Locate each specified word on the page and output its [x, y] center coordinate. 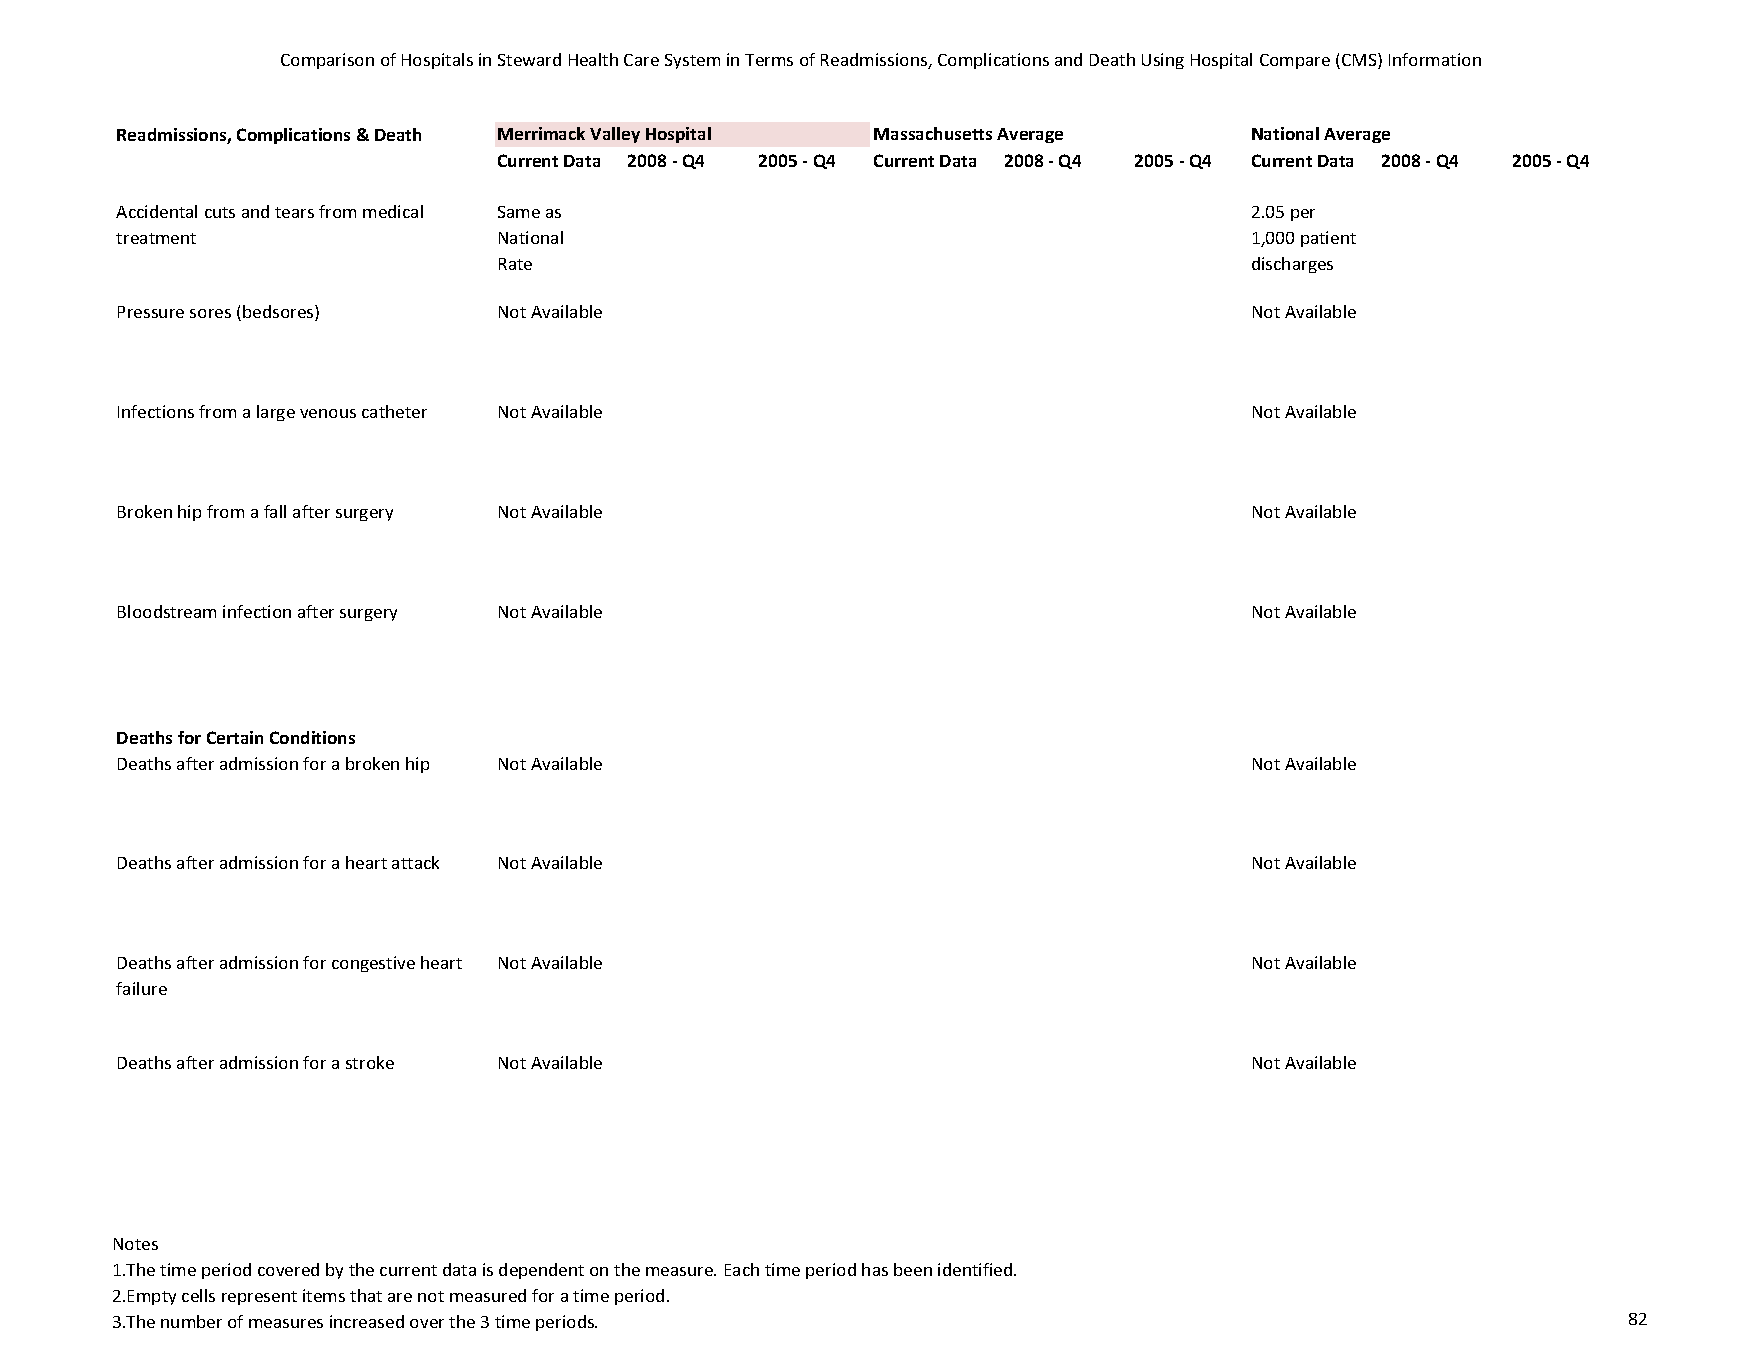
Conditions [312, 737]
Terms [769, 60]
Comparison [327, 61]
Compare [1295, 61]
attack [415, 862]
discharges [1292, 265]
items [324, 1295]
